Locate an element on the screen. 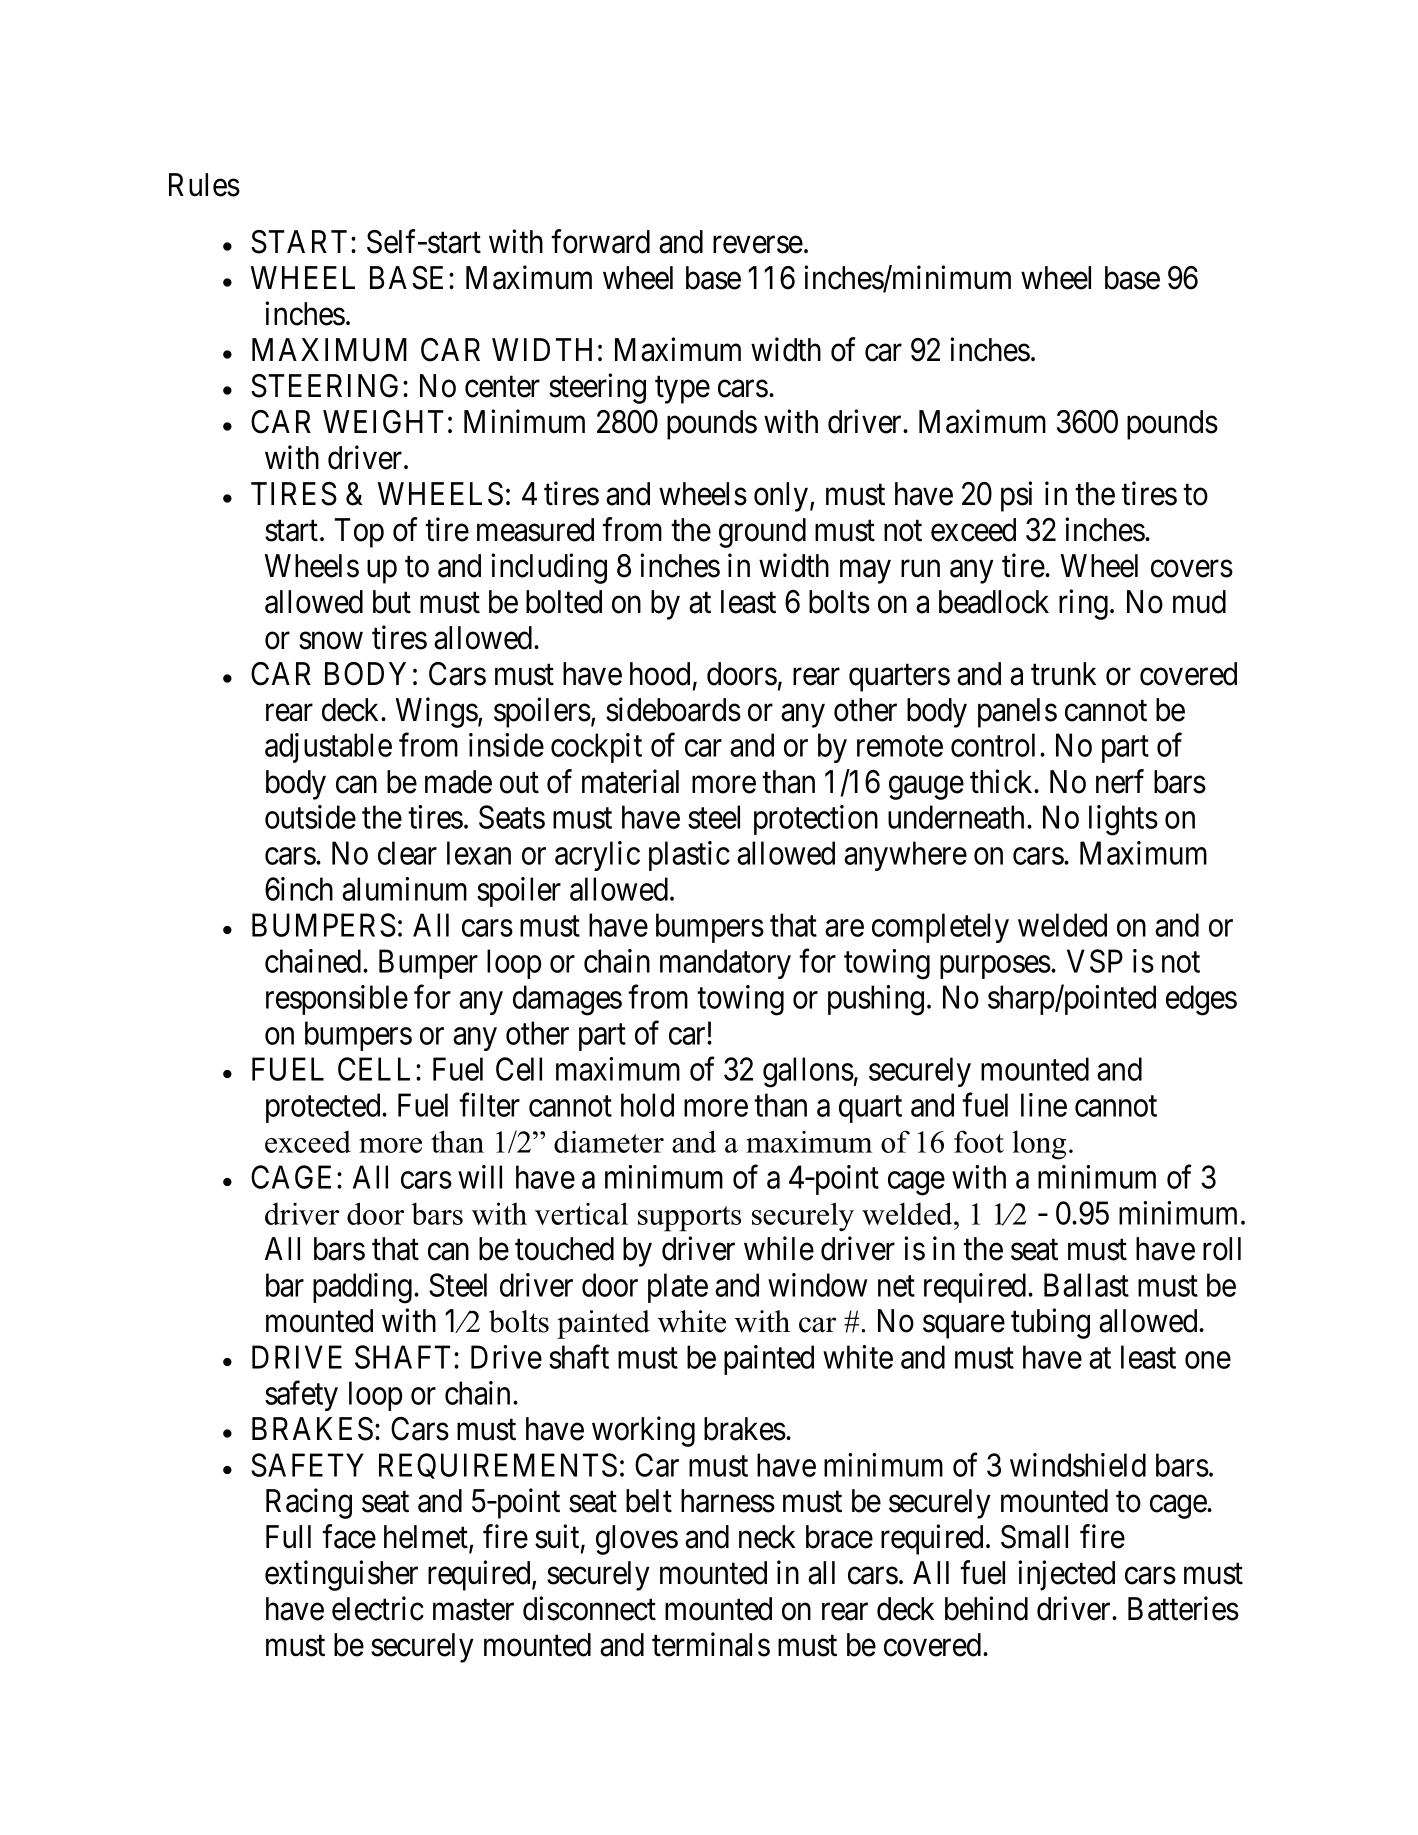 Image resolution: width=1418 pixels, height=1835 pixels. psi is located at coordinates (1016, 496).
